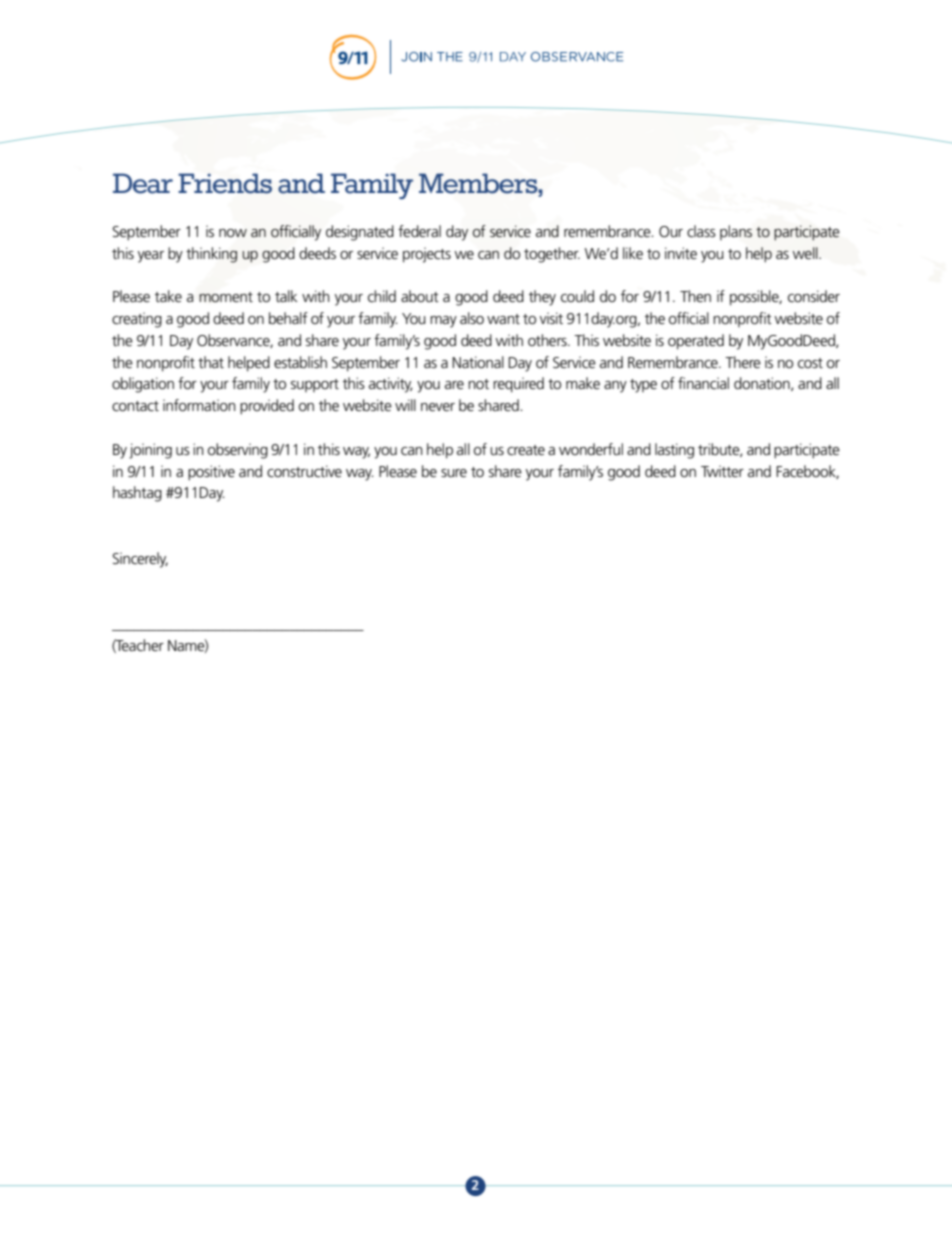 Image resolution: width=952 pixels, height=1233 pixels. I want to click on National, so click(478, 362).
